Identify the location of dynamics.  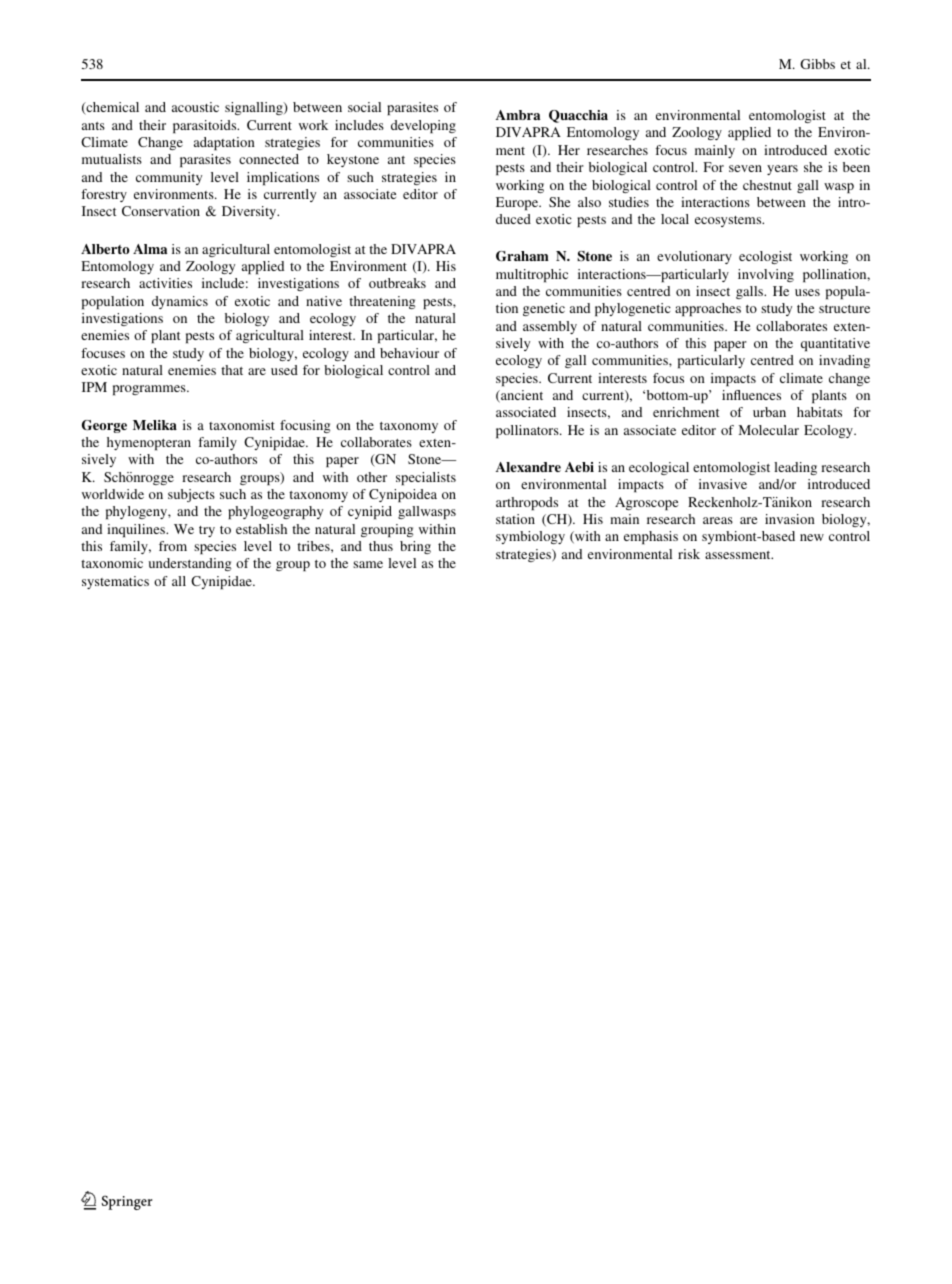
(180, 302).
